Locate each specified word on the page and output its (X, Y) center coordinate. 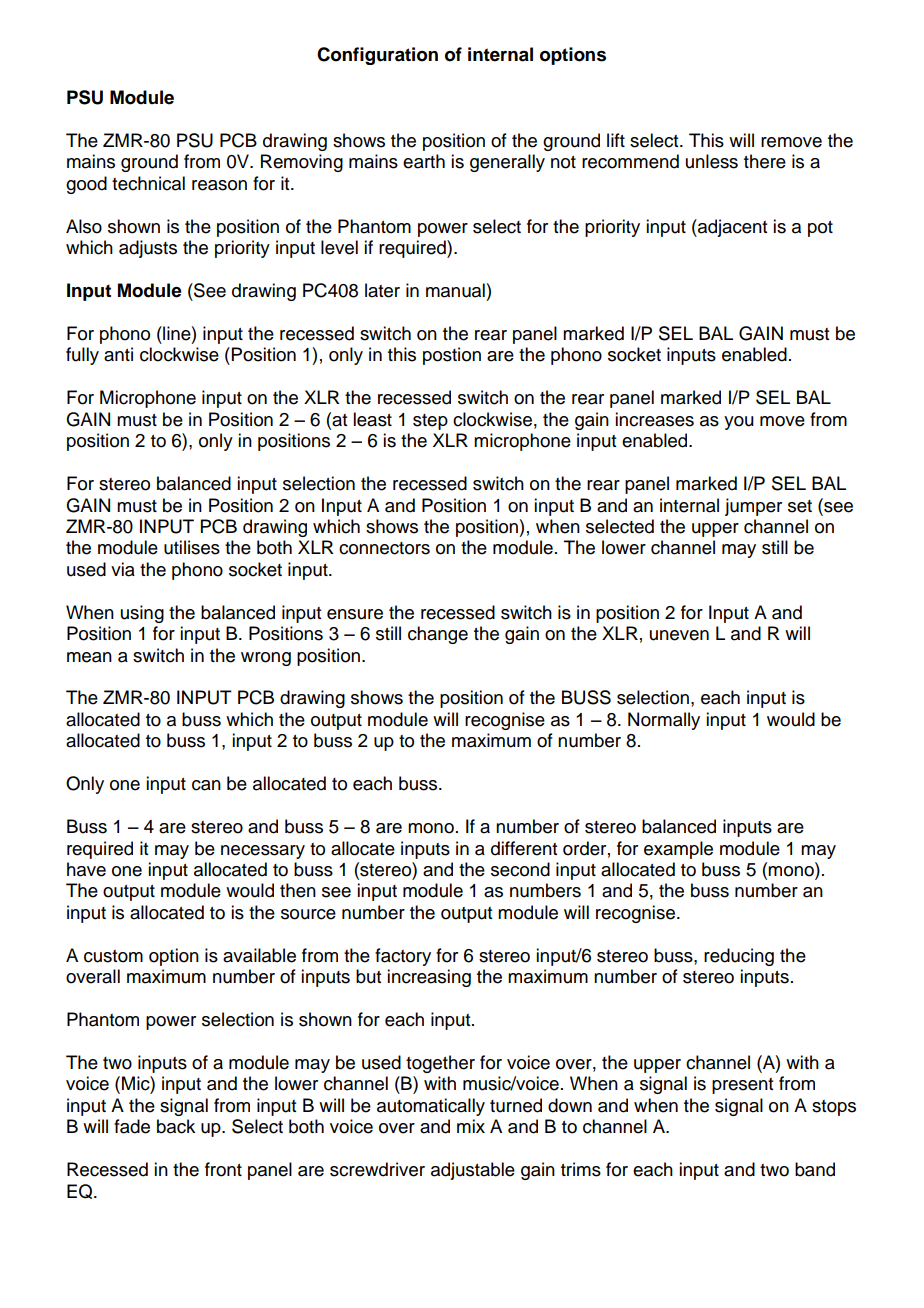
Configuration (377, 56)
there (765, 161)
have (86, 869)
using (142, 614)
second (520, 869)
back (176, 1126)
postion (452, 356)
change (438, 635)
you (739, 423)
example (678, 850)
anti (118, 354)
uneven (679, 635)
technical (148, 183)
